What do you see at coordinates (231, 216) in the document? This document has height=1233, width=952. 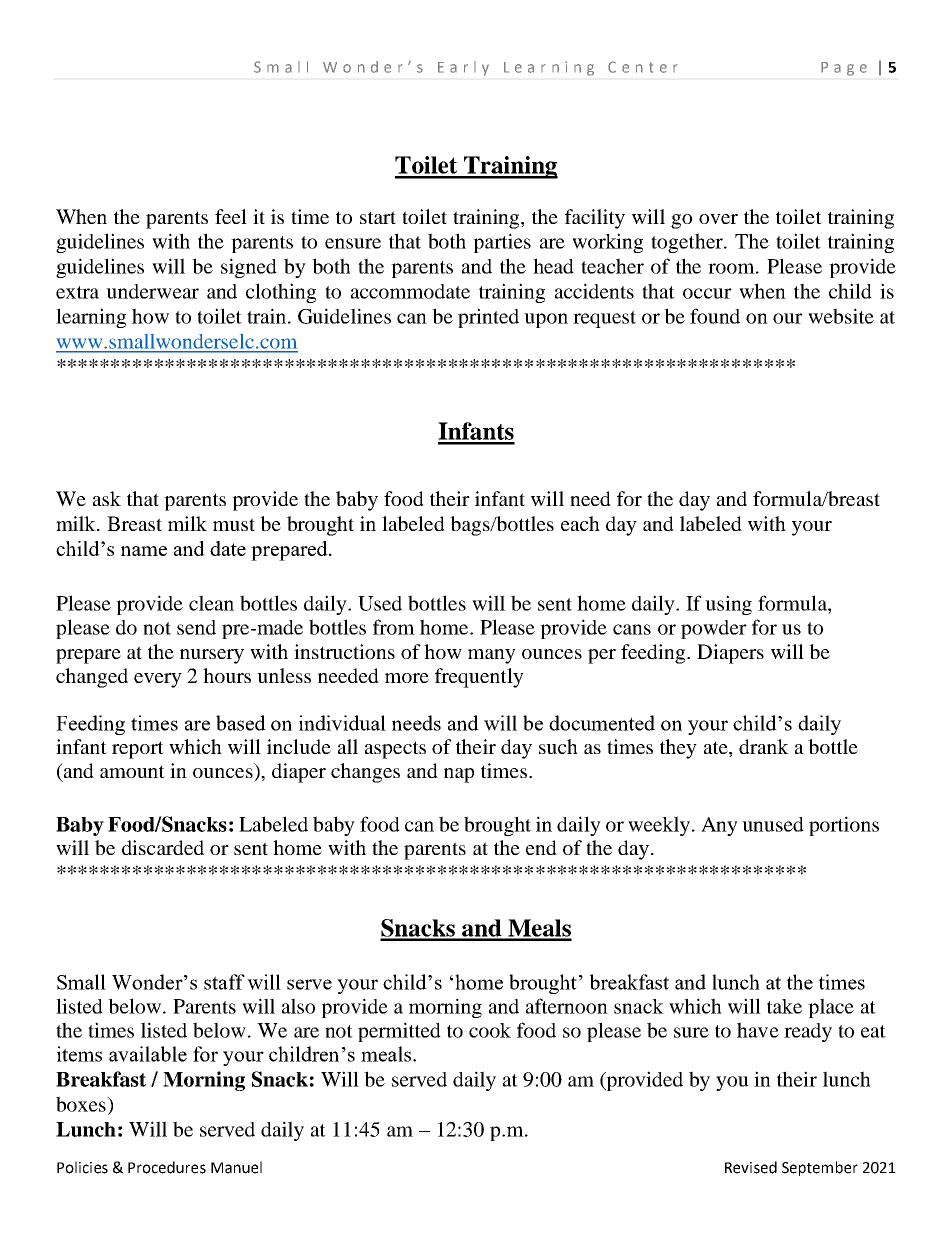 I see `feel` at bounding box center [231, 216].
